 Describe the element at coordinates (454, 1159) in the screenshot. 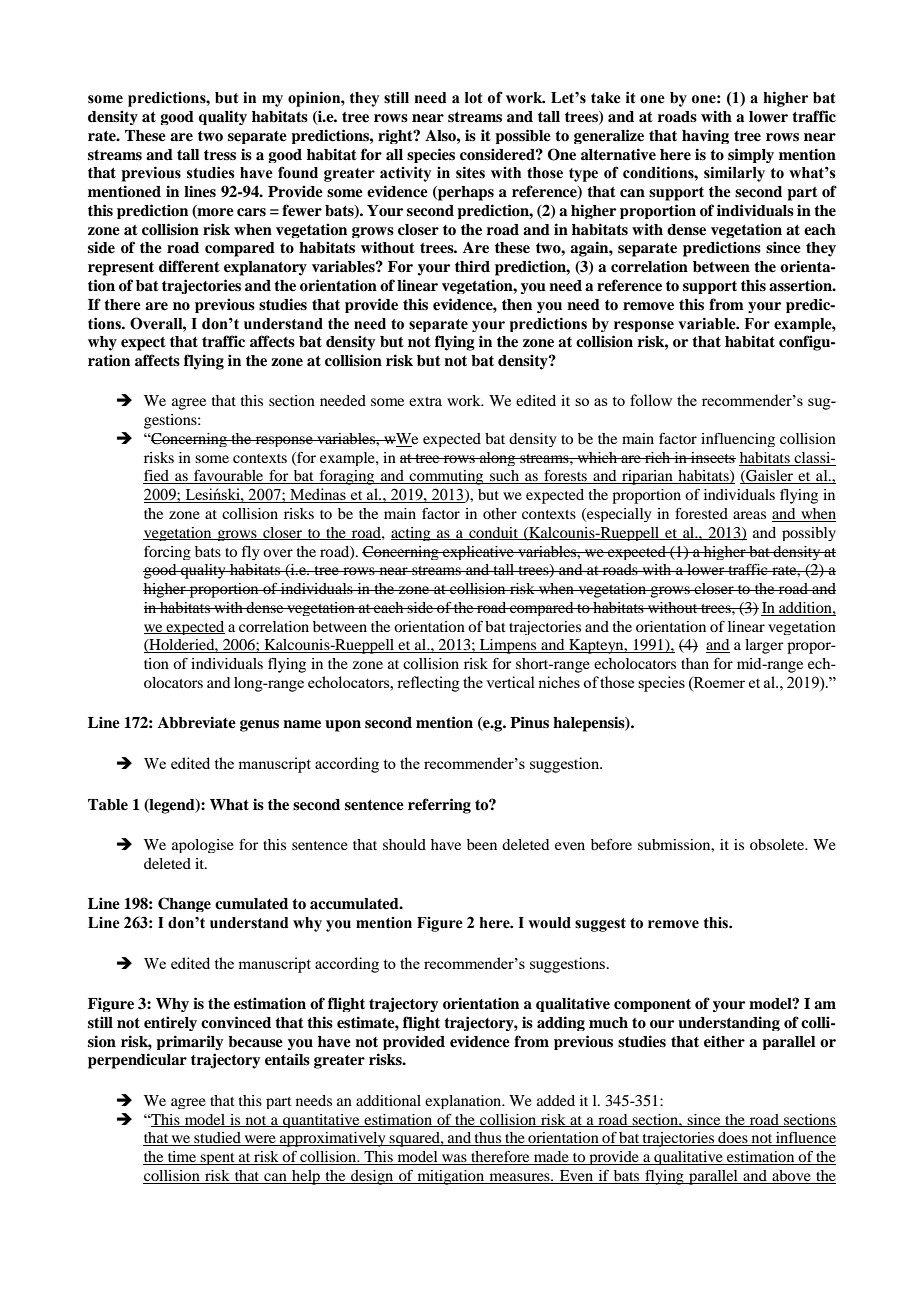

I see `was` at that location.
